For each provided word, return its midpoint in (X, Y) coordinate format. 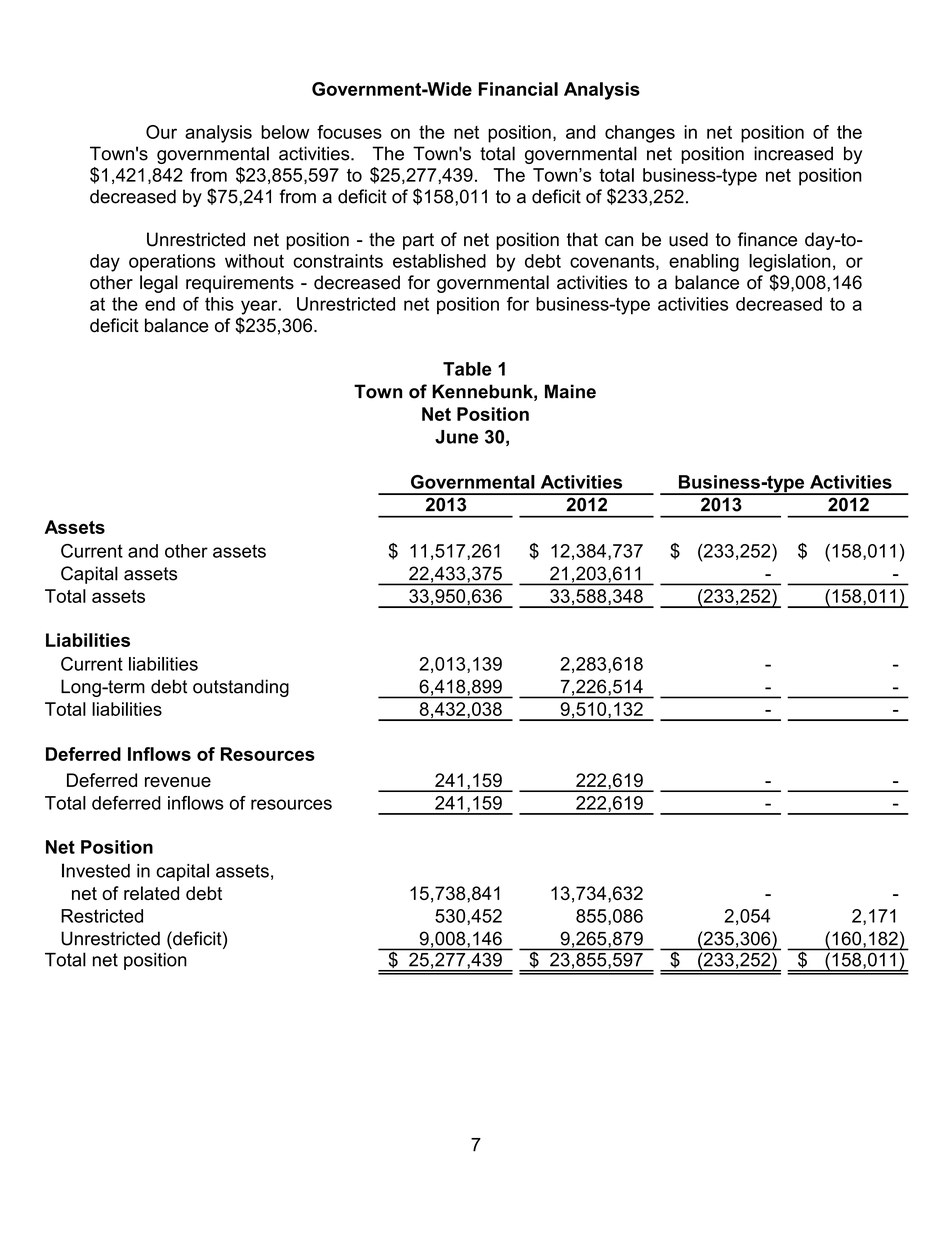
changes (640, 134)
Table (467, 369)
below (285, 132)
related (151, 893)
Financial (518, 89)
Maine (570, 391)
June (456, 437)
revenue (178, 782)
